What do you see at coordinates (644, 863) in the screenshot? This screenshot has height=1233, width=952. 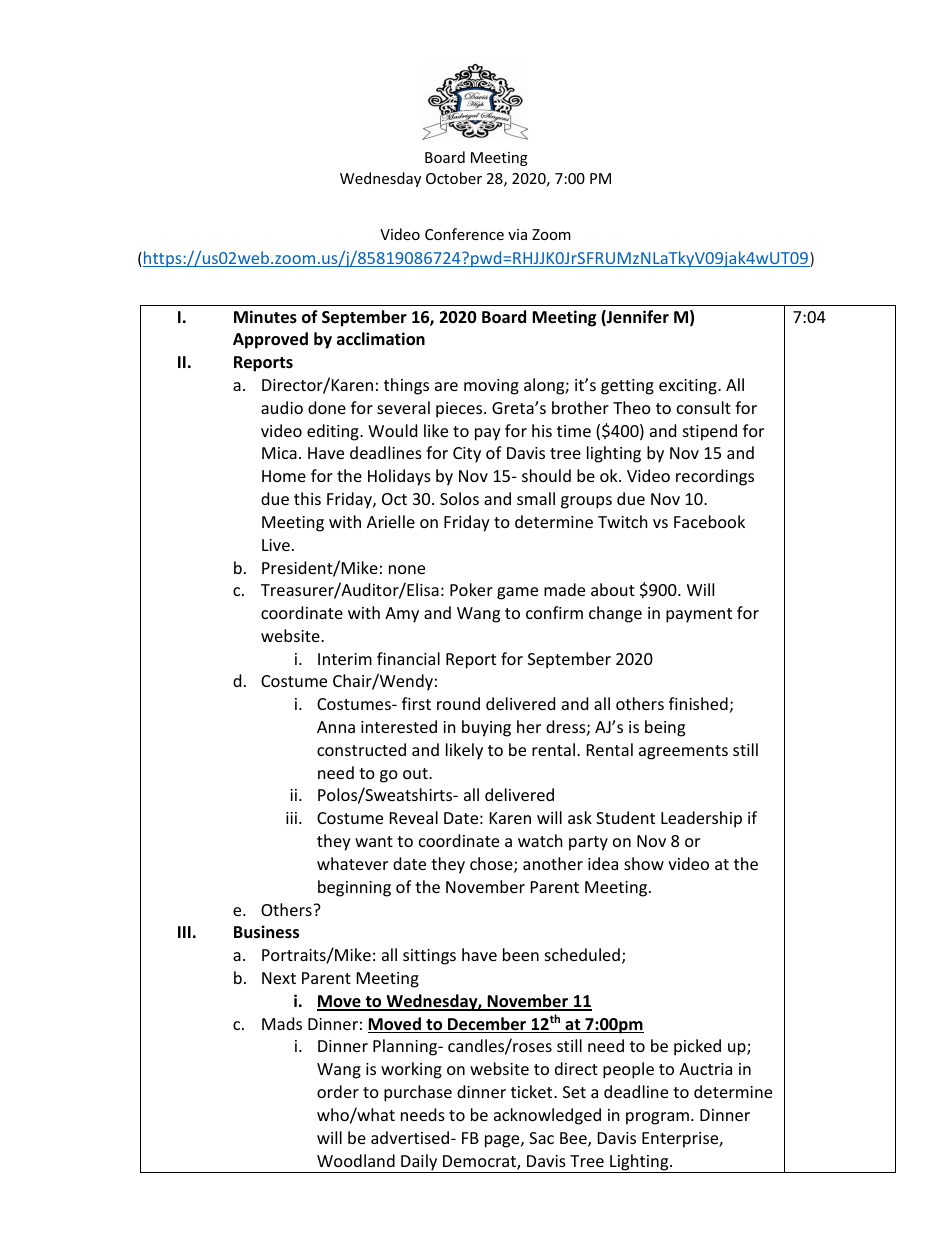 I see `show` at bounding box center [644, 863].
